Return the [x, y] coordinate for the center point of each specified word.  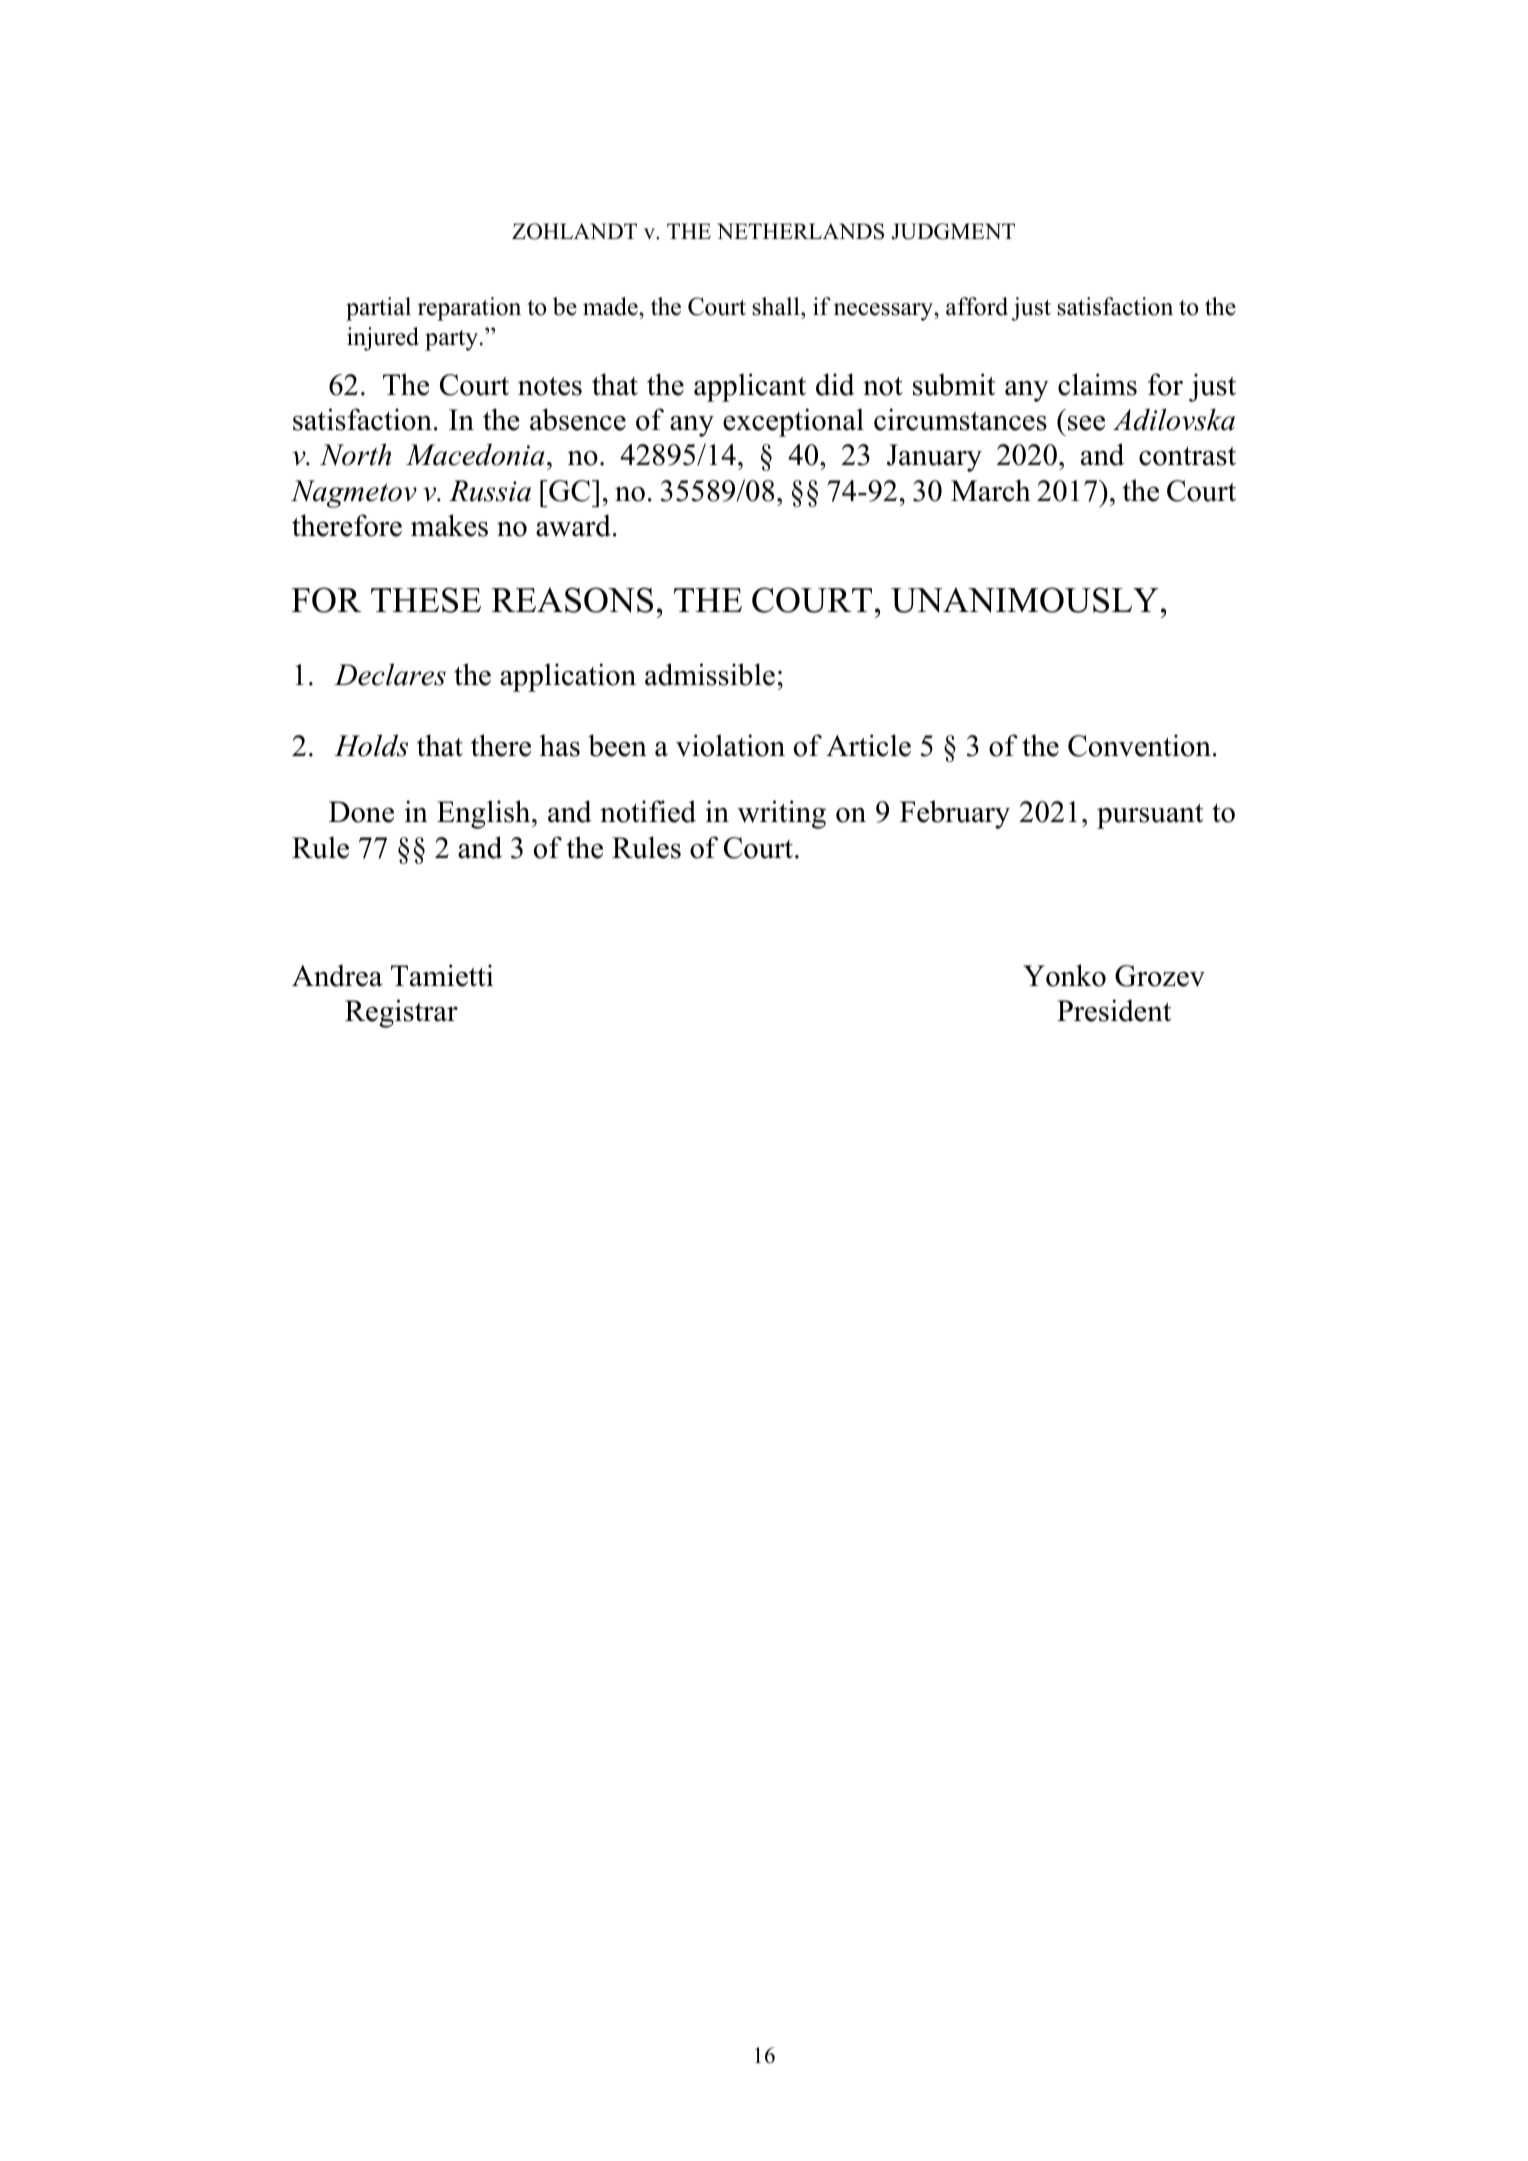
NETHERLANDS [800, 231]
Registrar [401, 1013]
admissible [710, 674]
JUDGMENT [953, 231]
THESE [426, 600]
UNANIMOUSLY [1025, 600]
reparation [469, 309]
